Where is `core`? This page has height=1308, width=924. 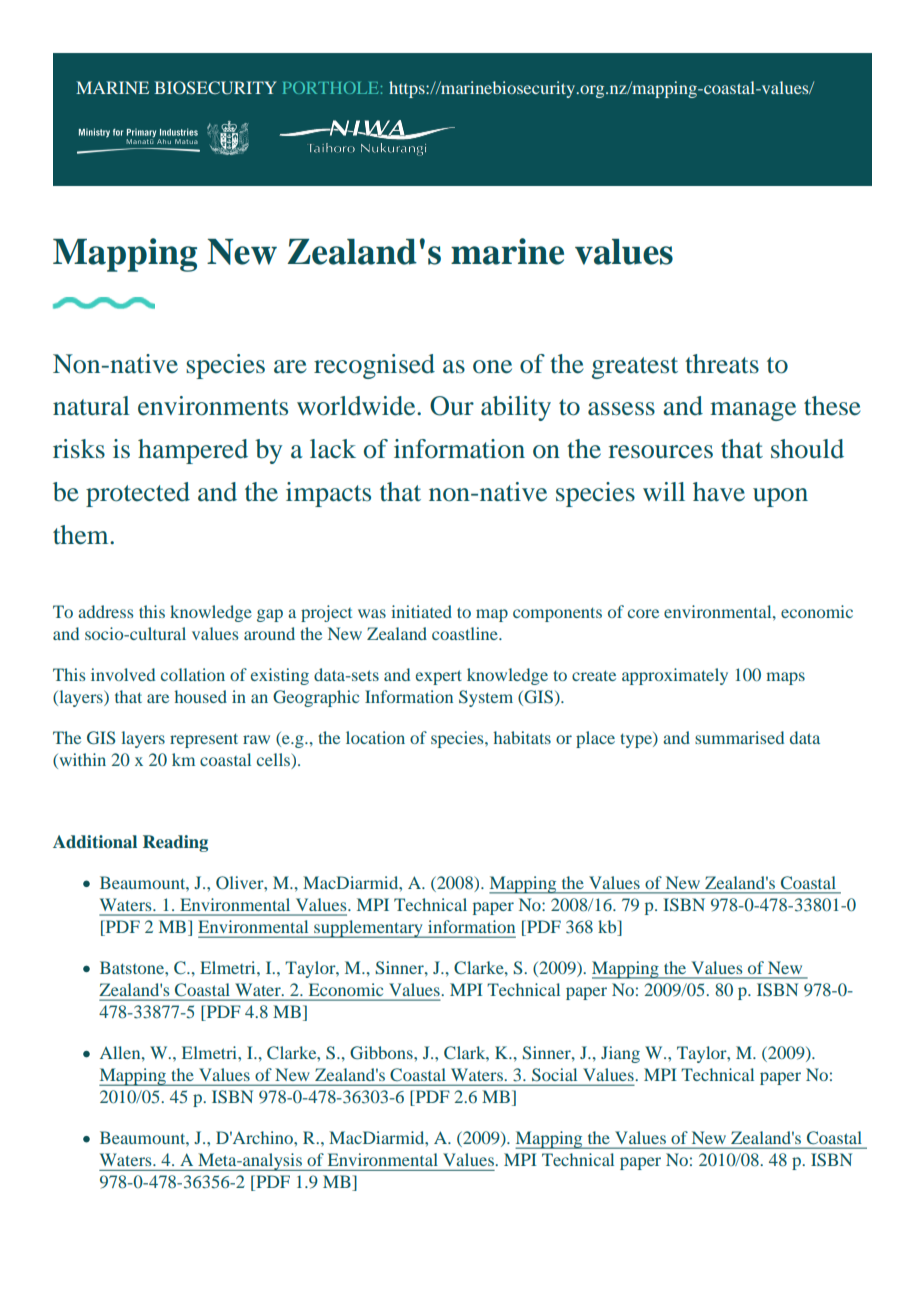 core is located at coordinates (643, 613).
